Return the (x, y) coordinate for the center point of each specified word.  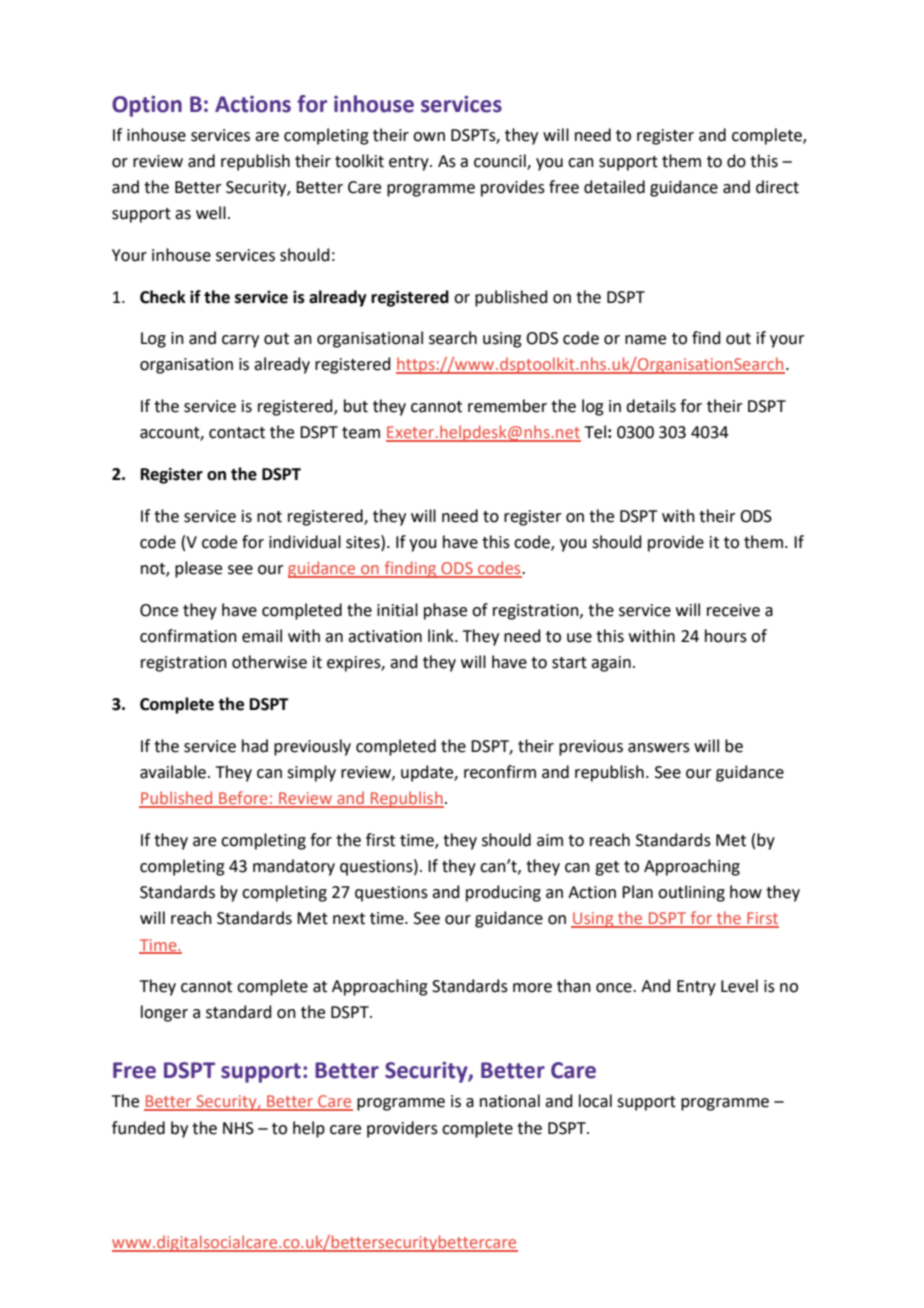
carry (240, 341)
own (429, 137)
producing (503, 893)
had (255, 746)
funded (138, 1128)
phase (445, 611)
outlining (691, 893)
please (198, 569)
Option (147, 106)
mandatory (294, 867)
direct (777, 187)
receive (733, 610)
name (645, 340)
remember (507, 406)
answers (659, 748)
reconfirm (500, 772)
